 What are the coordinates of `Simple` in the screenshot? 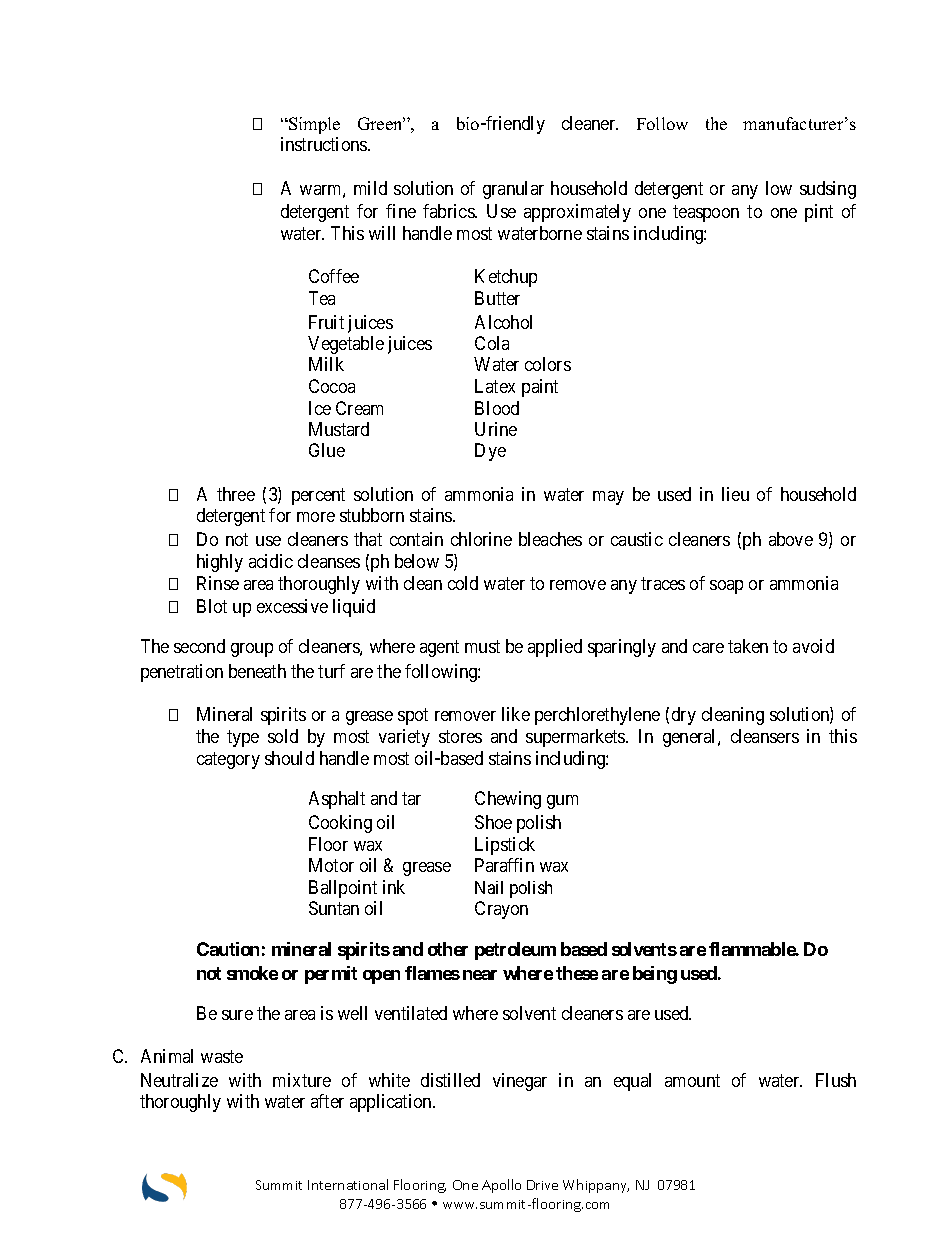 It's located at (313, 125).
